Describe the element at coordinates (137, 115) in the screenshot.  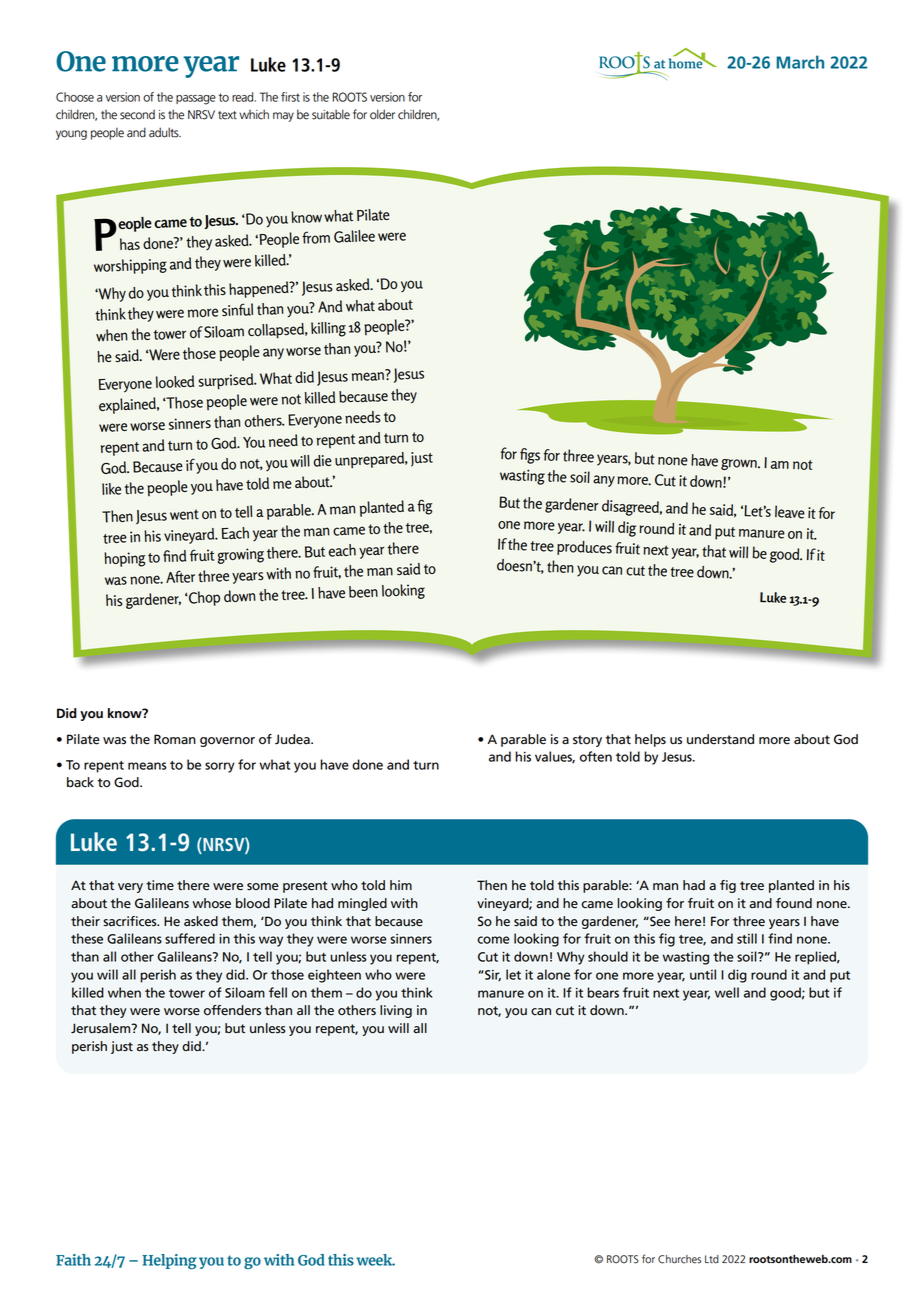
I see `second` at that location.
